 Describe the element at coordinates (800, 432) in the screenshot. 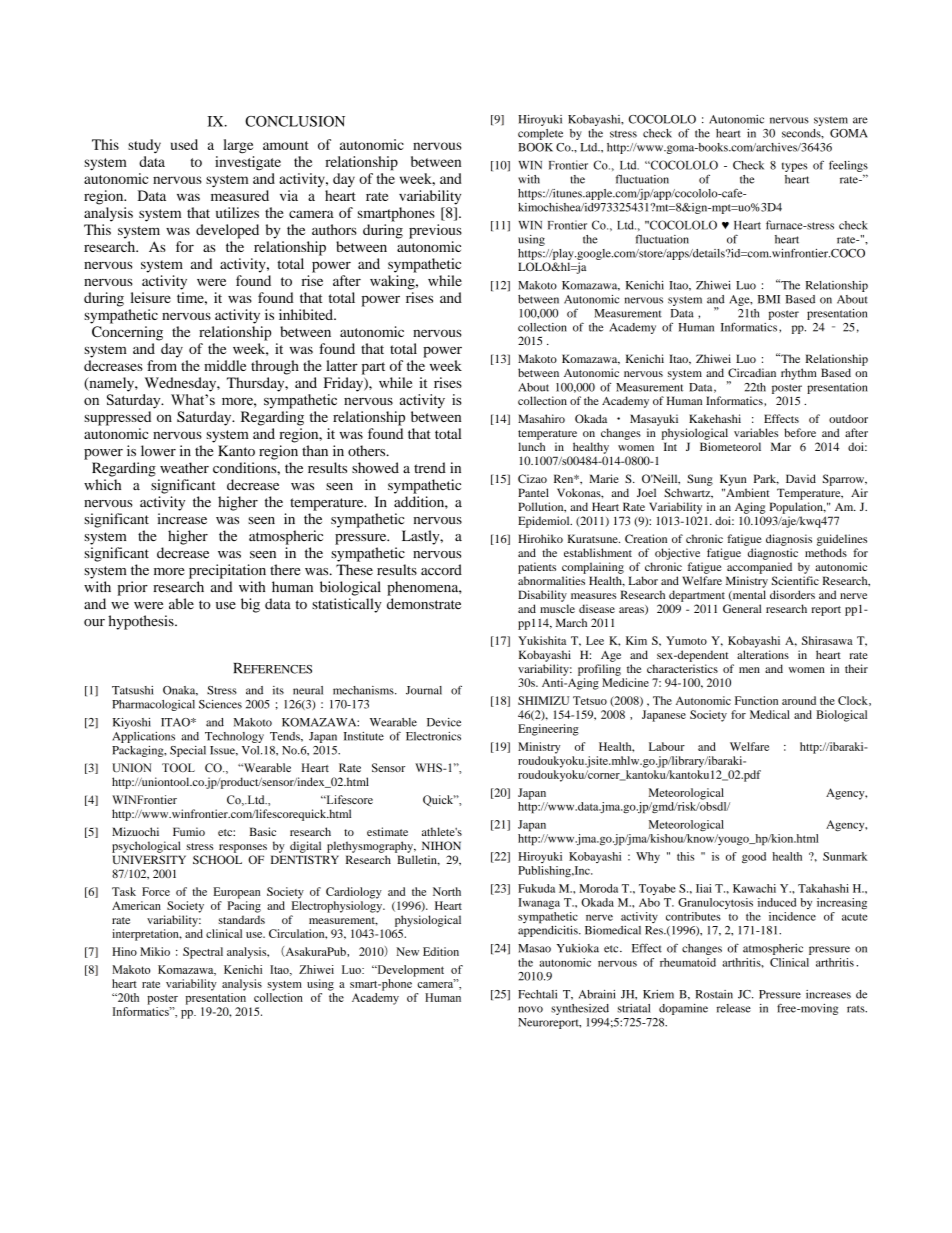

I see `before` at that location.
